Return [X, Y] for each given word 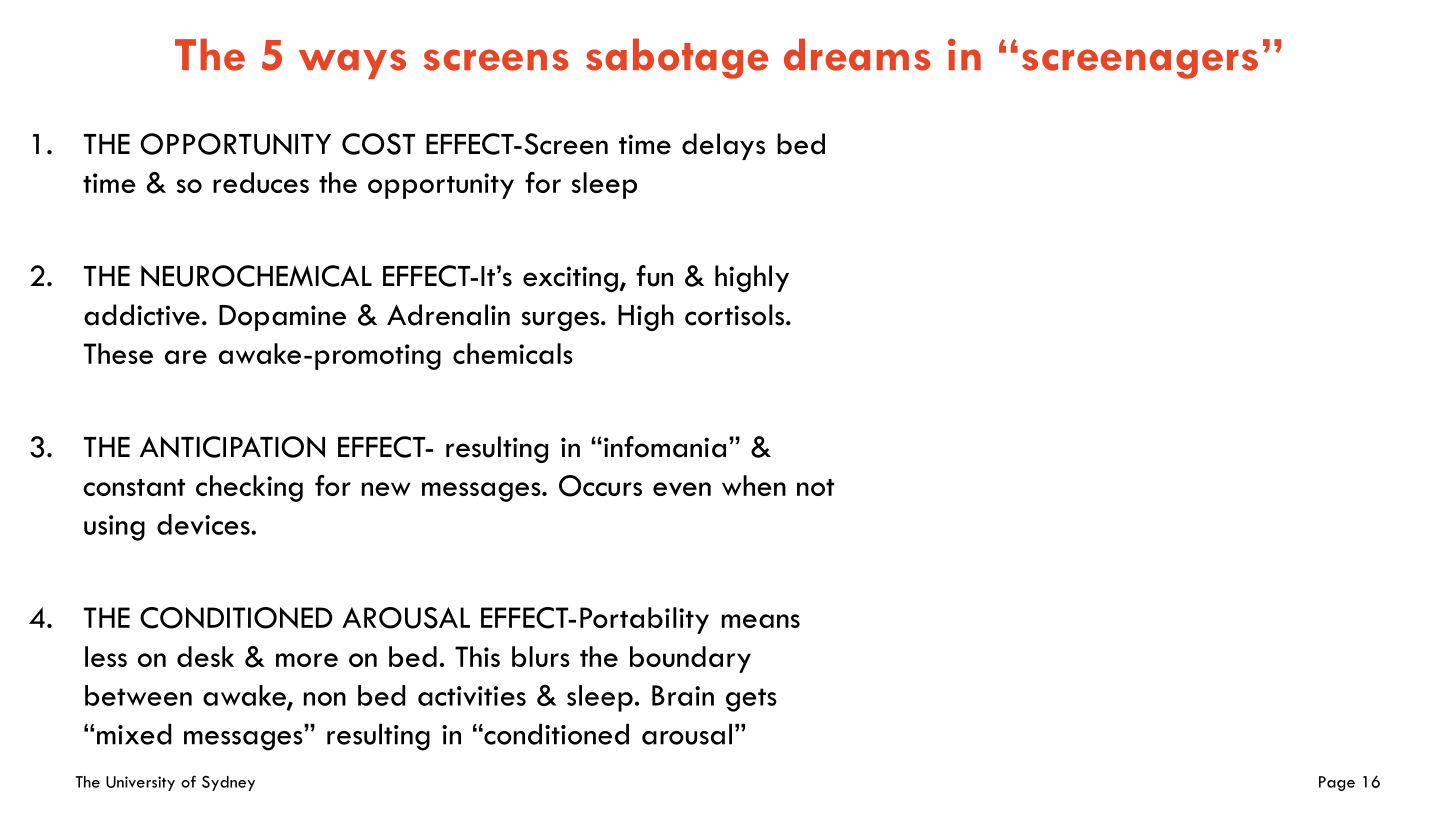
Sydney [228, 783]
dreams [857, 54]
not [815, 487]
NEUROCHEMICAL [256, 276]
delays [723, 146]
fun [654, 276]
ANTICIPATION [232, 447]
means [761, 621]
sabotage [677, 58]
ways [352, 64]
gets [751, 700]
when [754, 485]
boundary [690, 659]
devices [204, 524]
